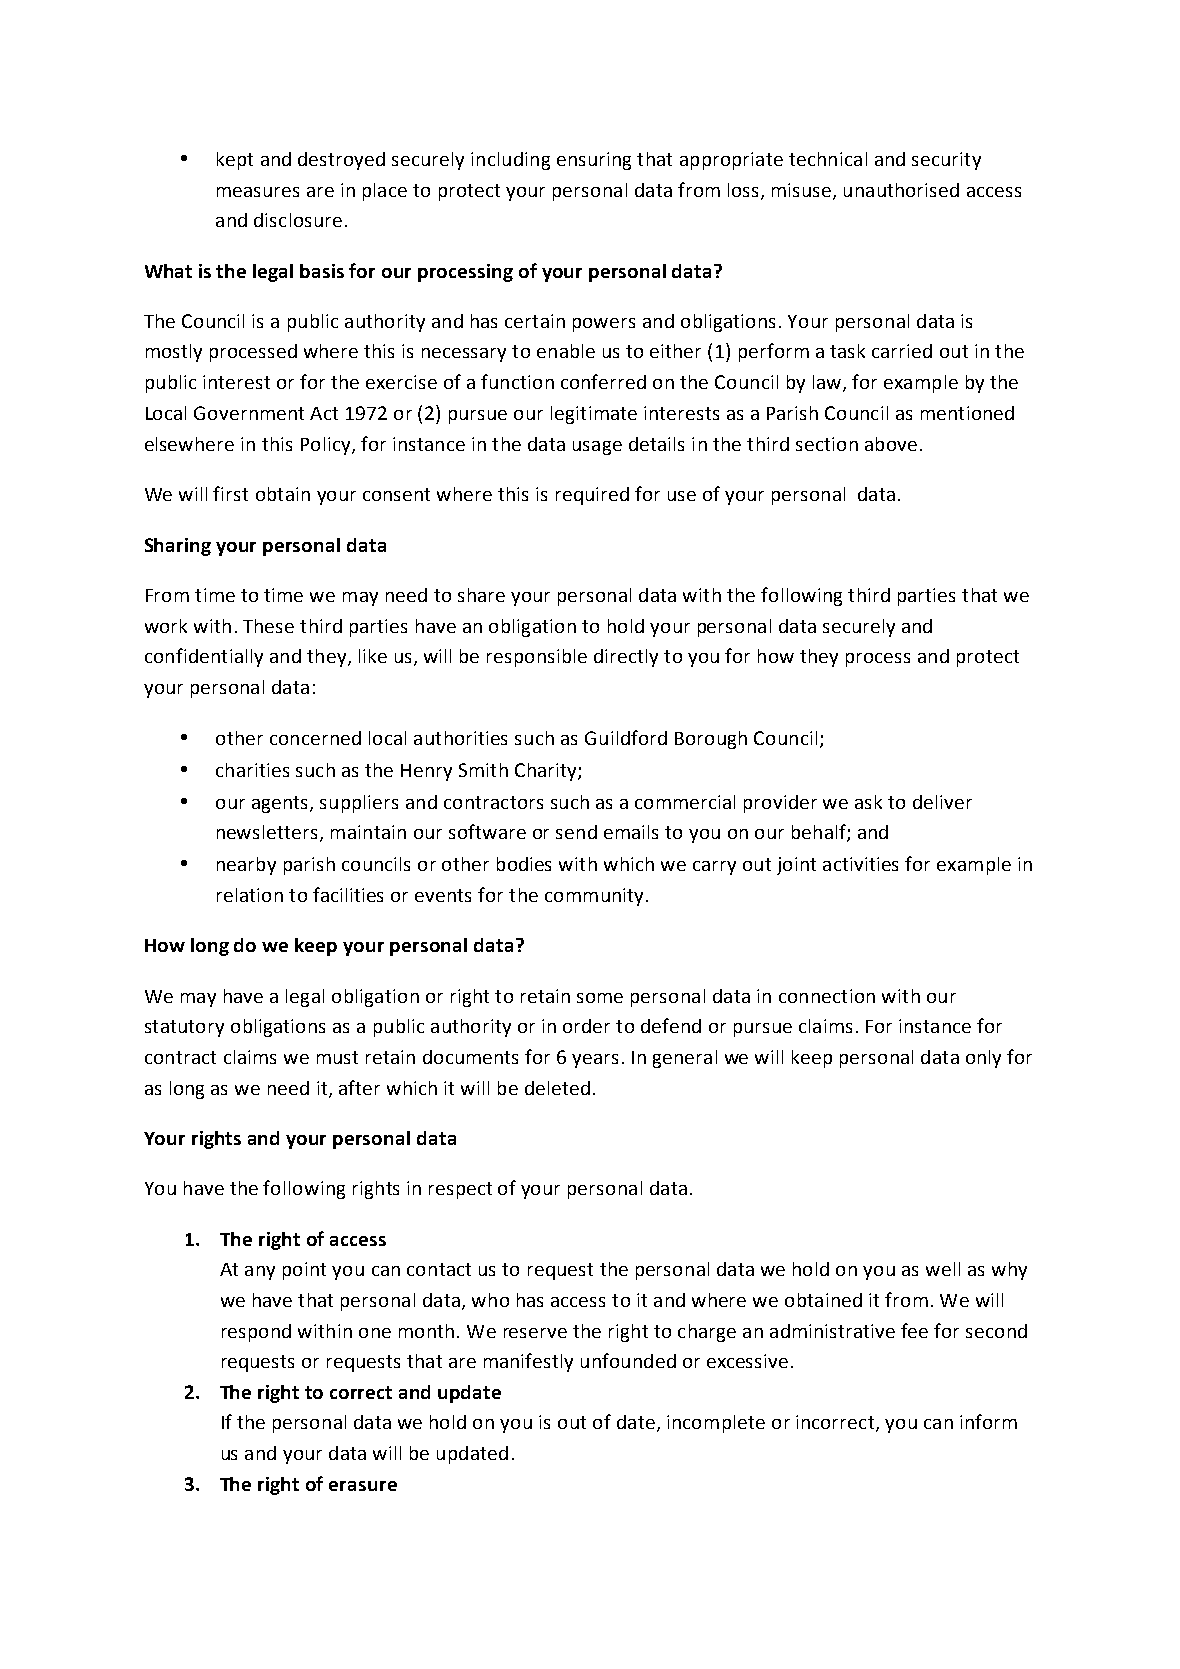 The width and height of the screenshot is (1180, 1669). What do you see at coordinates (901, 190) in the screenshot?
I see `unauthorised` at bounding box center [901, 190].
